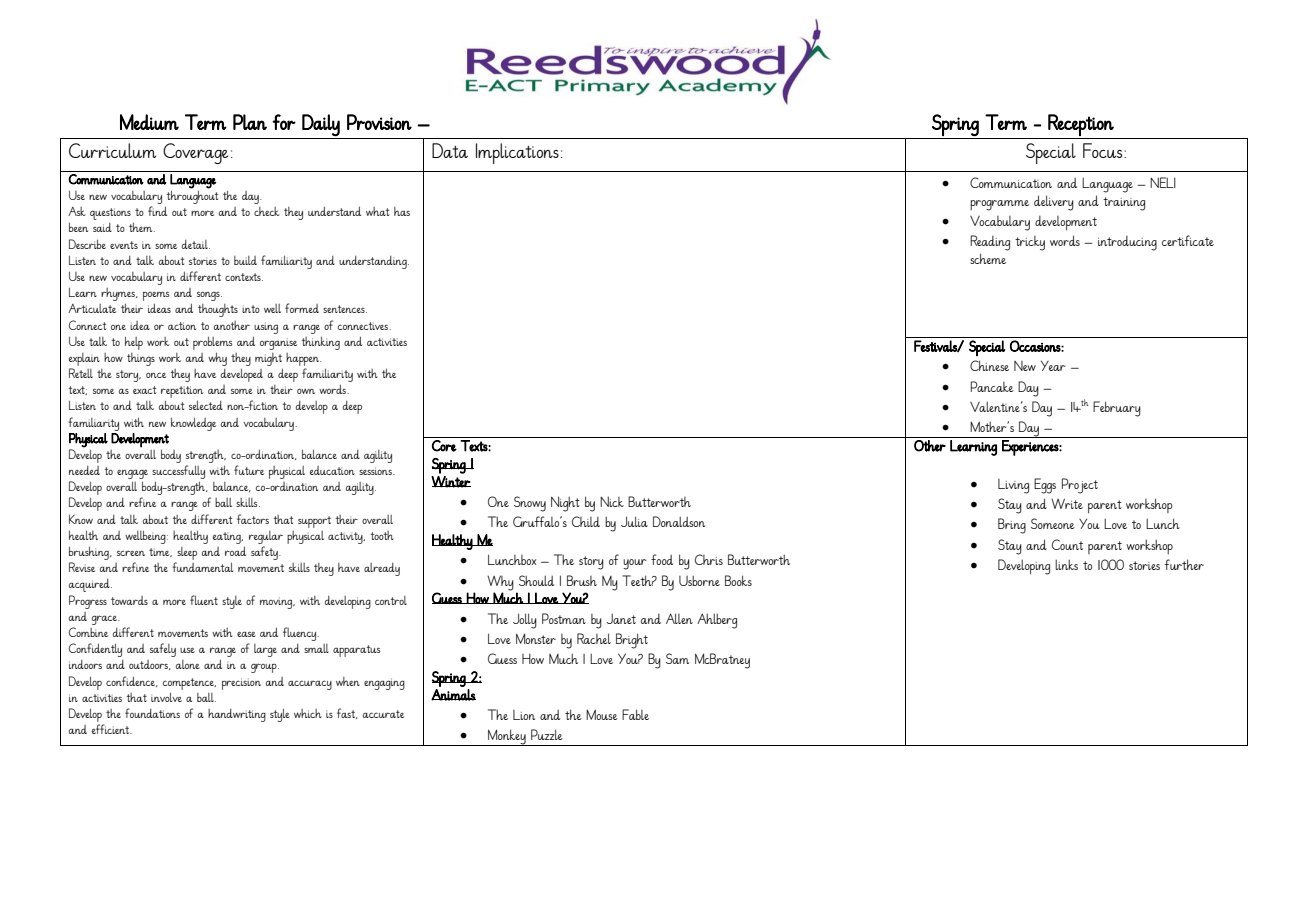 The width and height of the image is (1308, 924). What do you see at coordinates (677, 658) in the image?
I see `Sam` at bounding box center [677, 658].
